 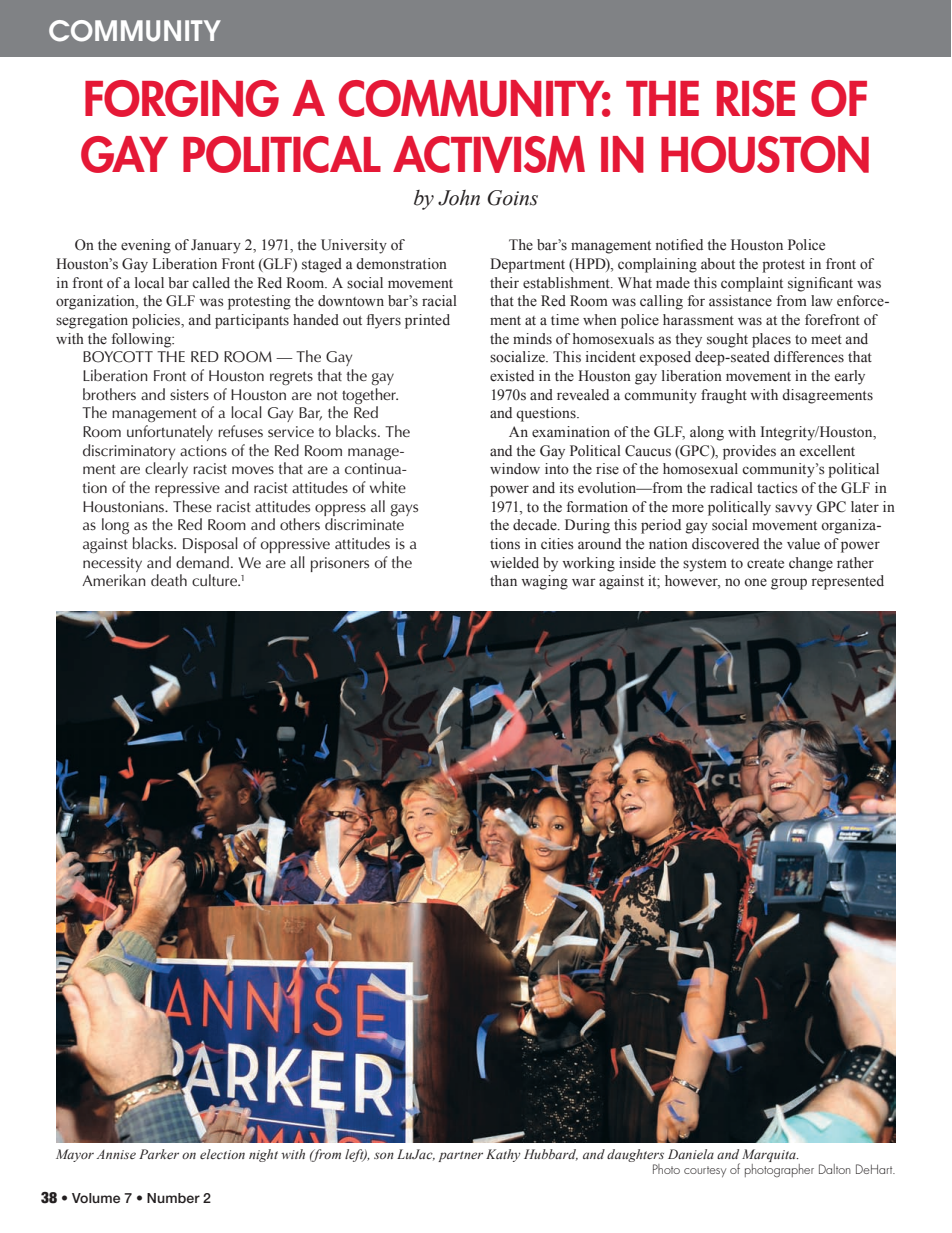 What do you see at coordinates (159, 1154) in the document?
I see `Parker` at bounding box center [159, 1154].
